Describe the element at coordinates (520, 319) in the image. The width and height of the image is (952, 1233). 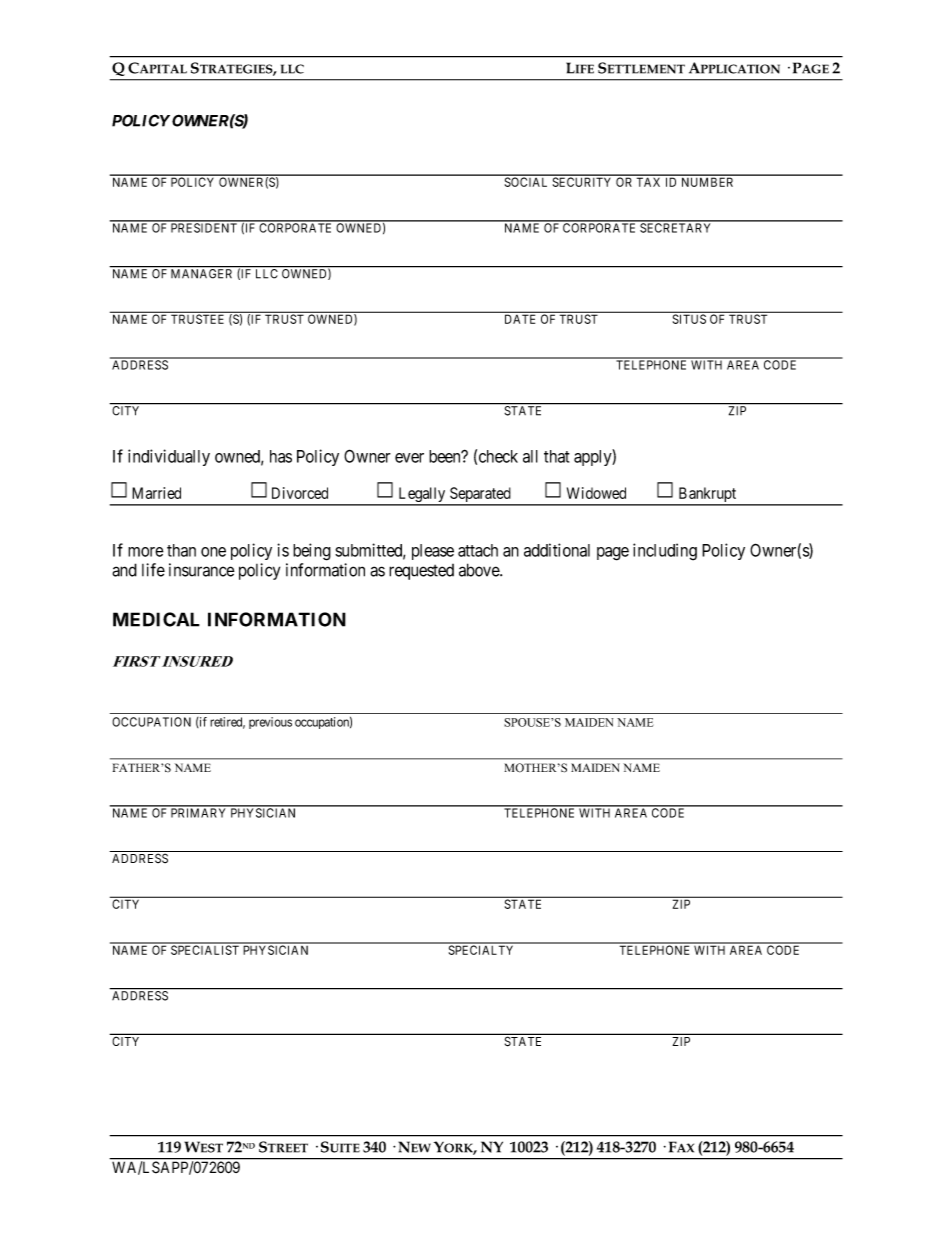
I see `DATE` at that location.
